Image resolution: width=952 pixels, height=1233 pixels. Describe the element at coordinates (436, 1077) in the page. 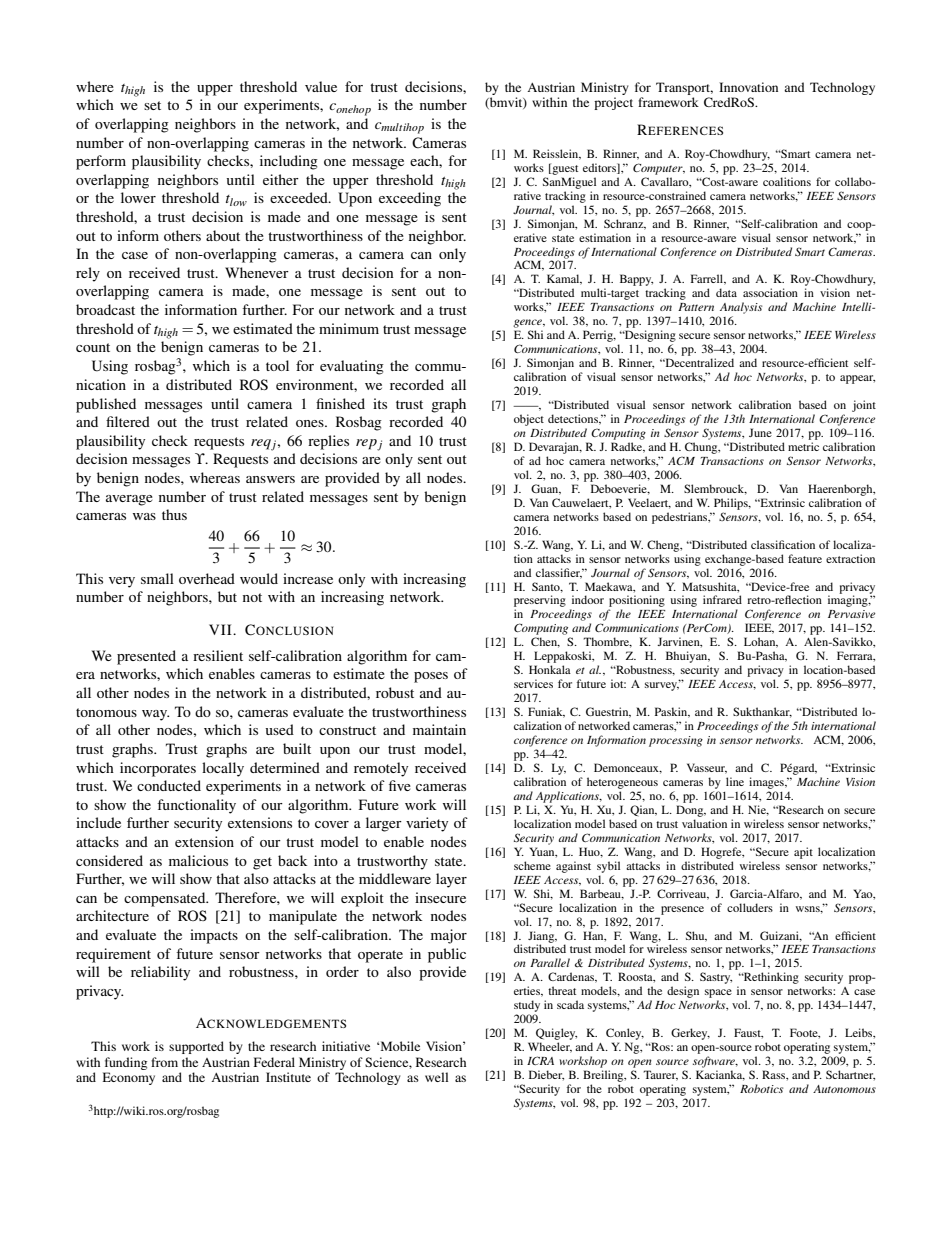

I see `well` at that location.
